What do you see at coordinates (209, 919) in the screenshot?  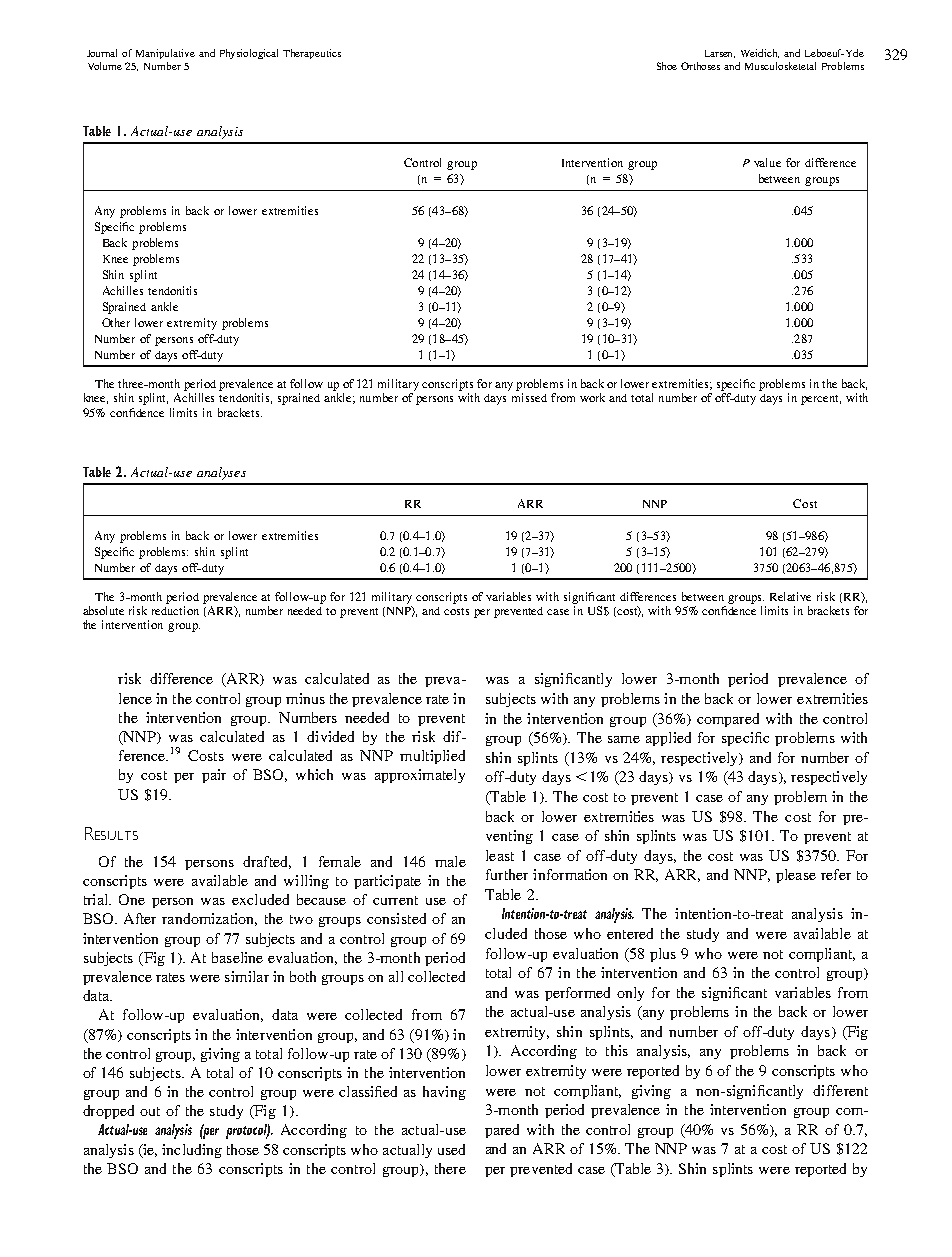 I see `randomization` at bounding box center [209, 919].
